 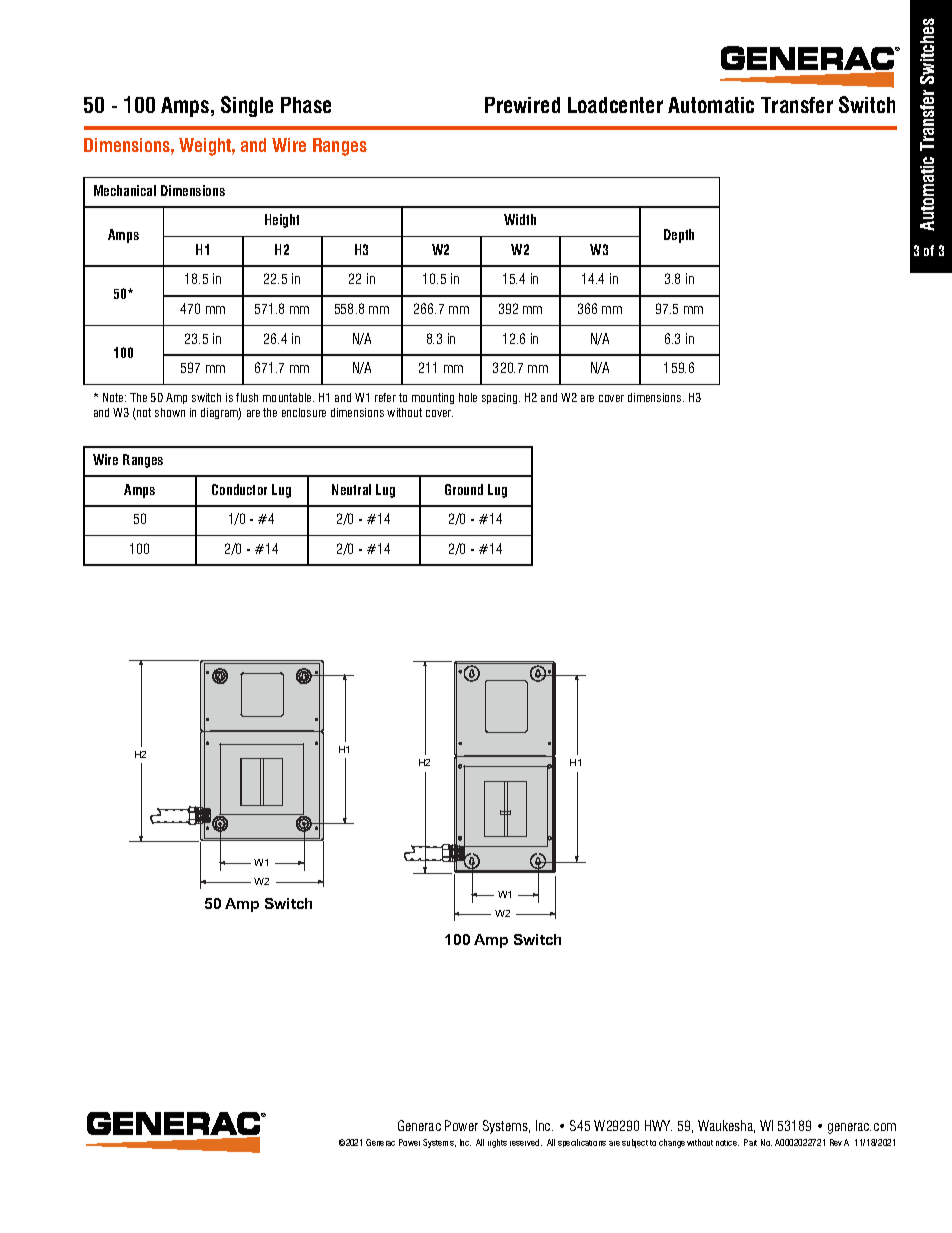 I want to click on Neutral, so click(x=351, y=489).
